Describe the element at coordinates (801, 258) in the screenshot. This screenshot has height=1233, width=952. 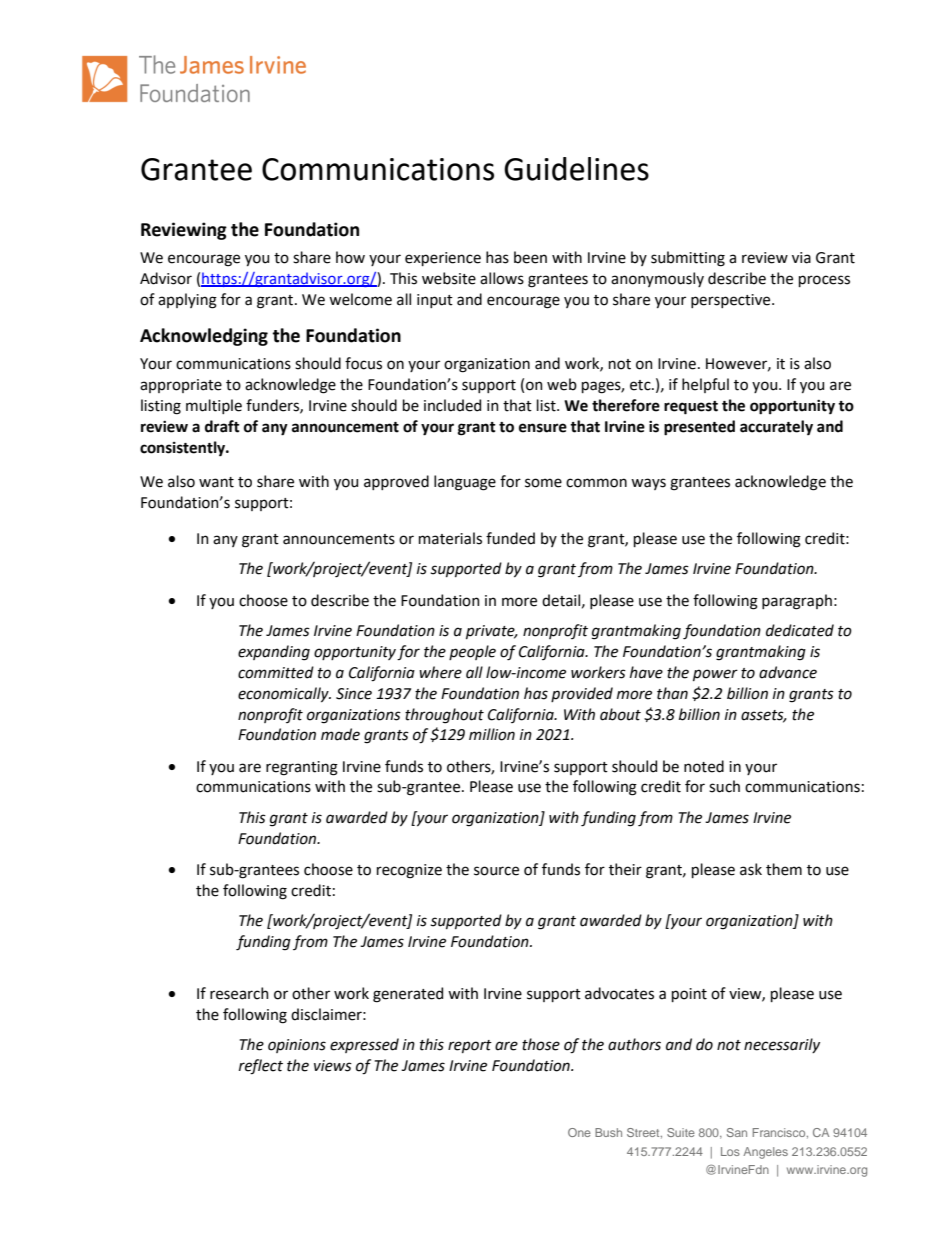
I see `via` at that location.
